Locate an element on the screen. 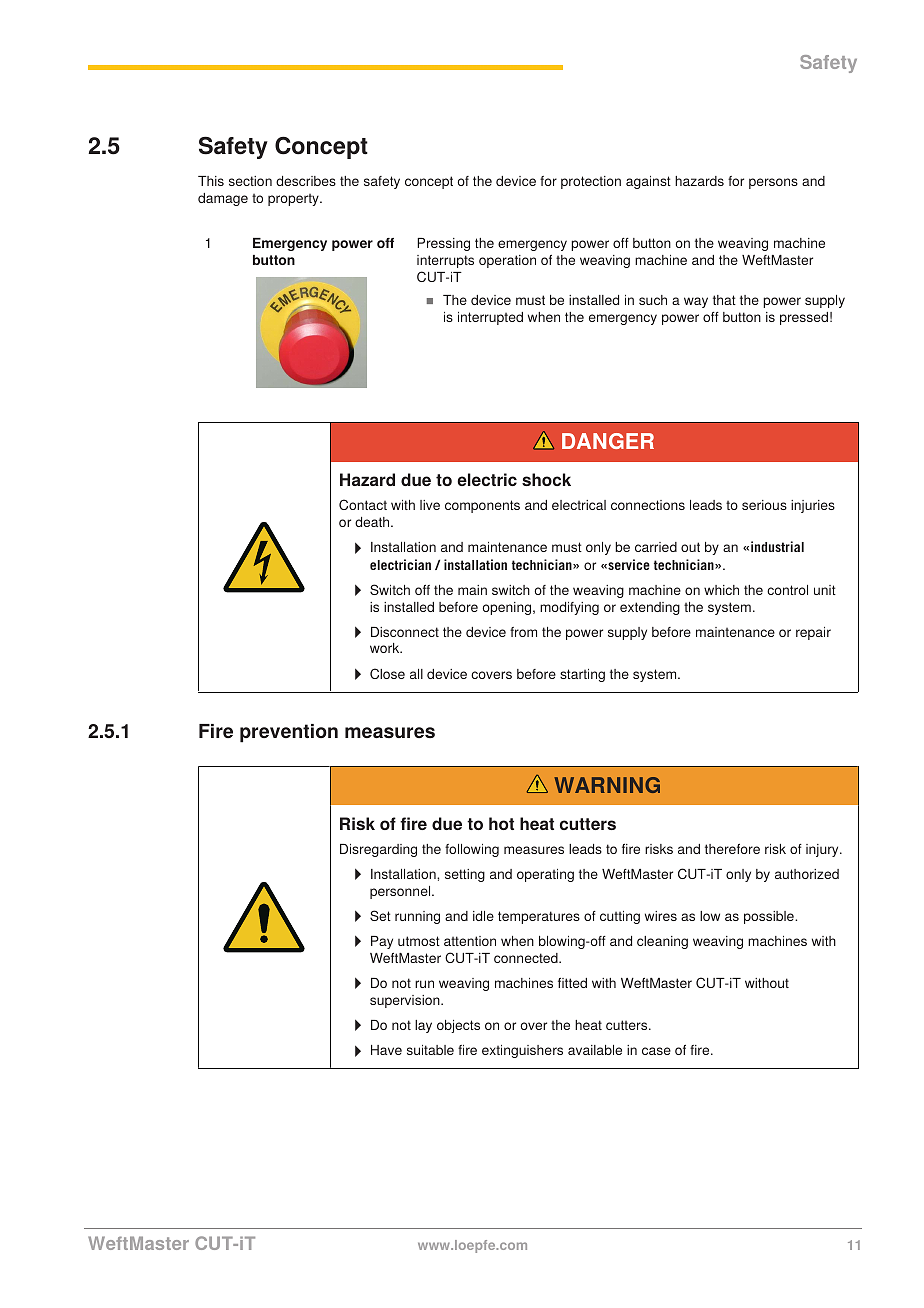  work is located at coordinates (386, 648).
